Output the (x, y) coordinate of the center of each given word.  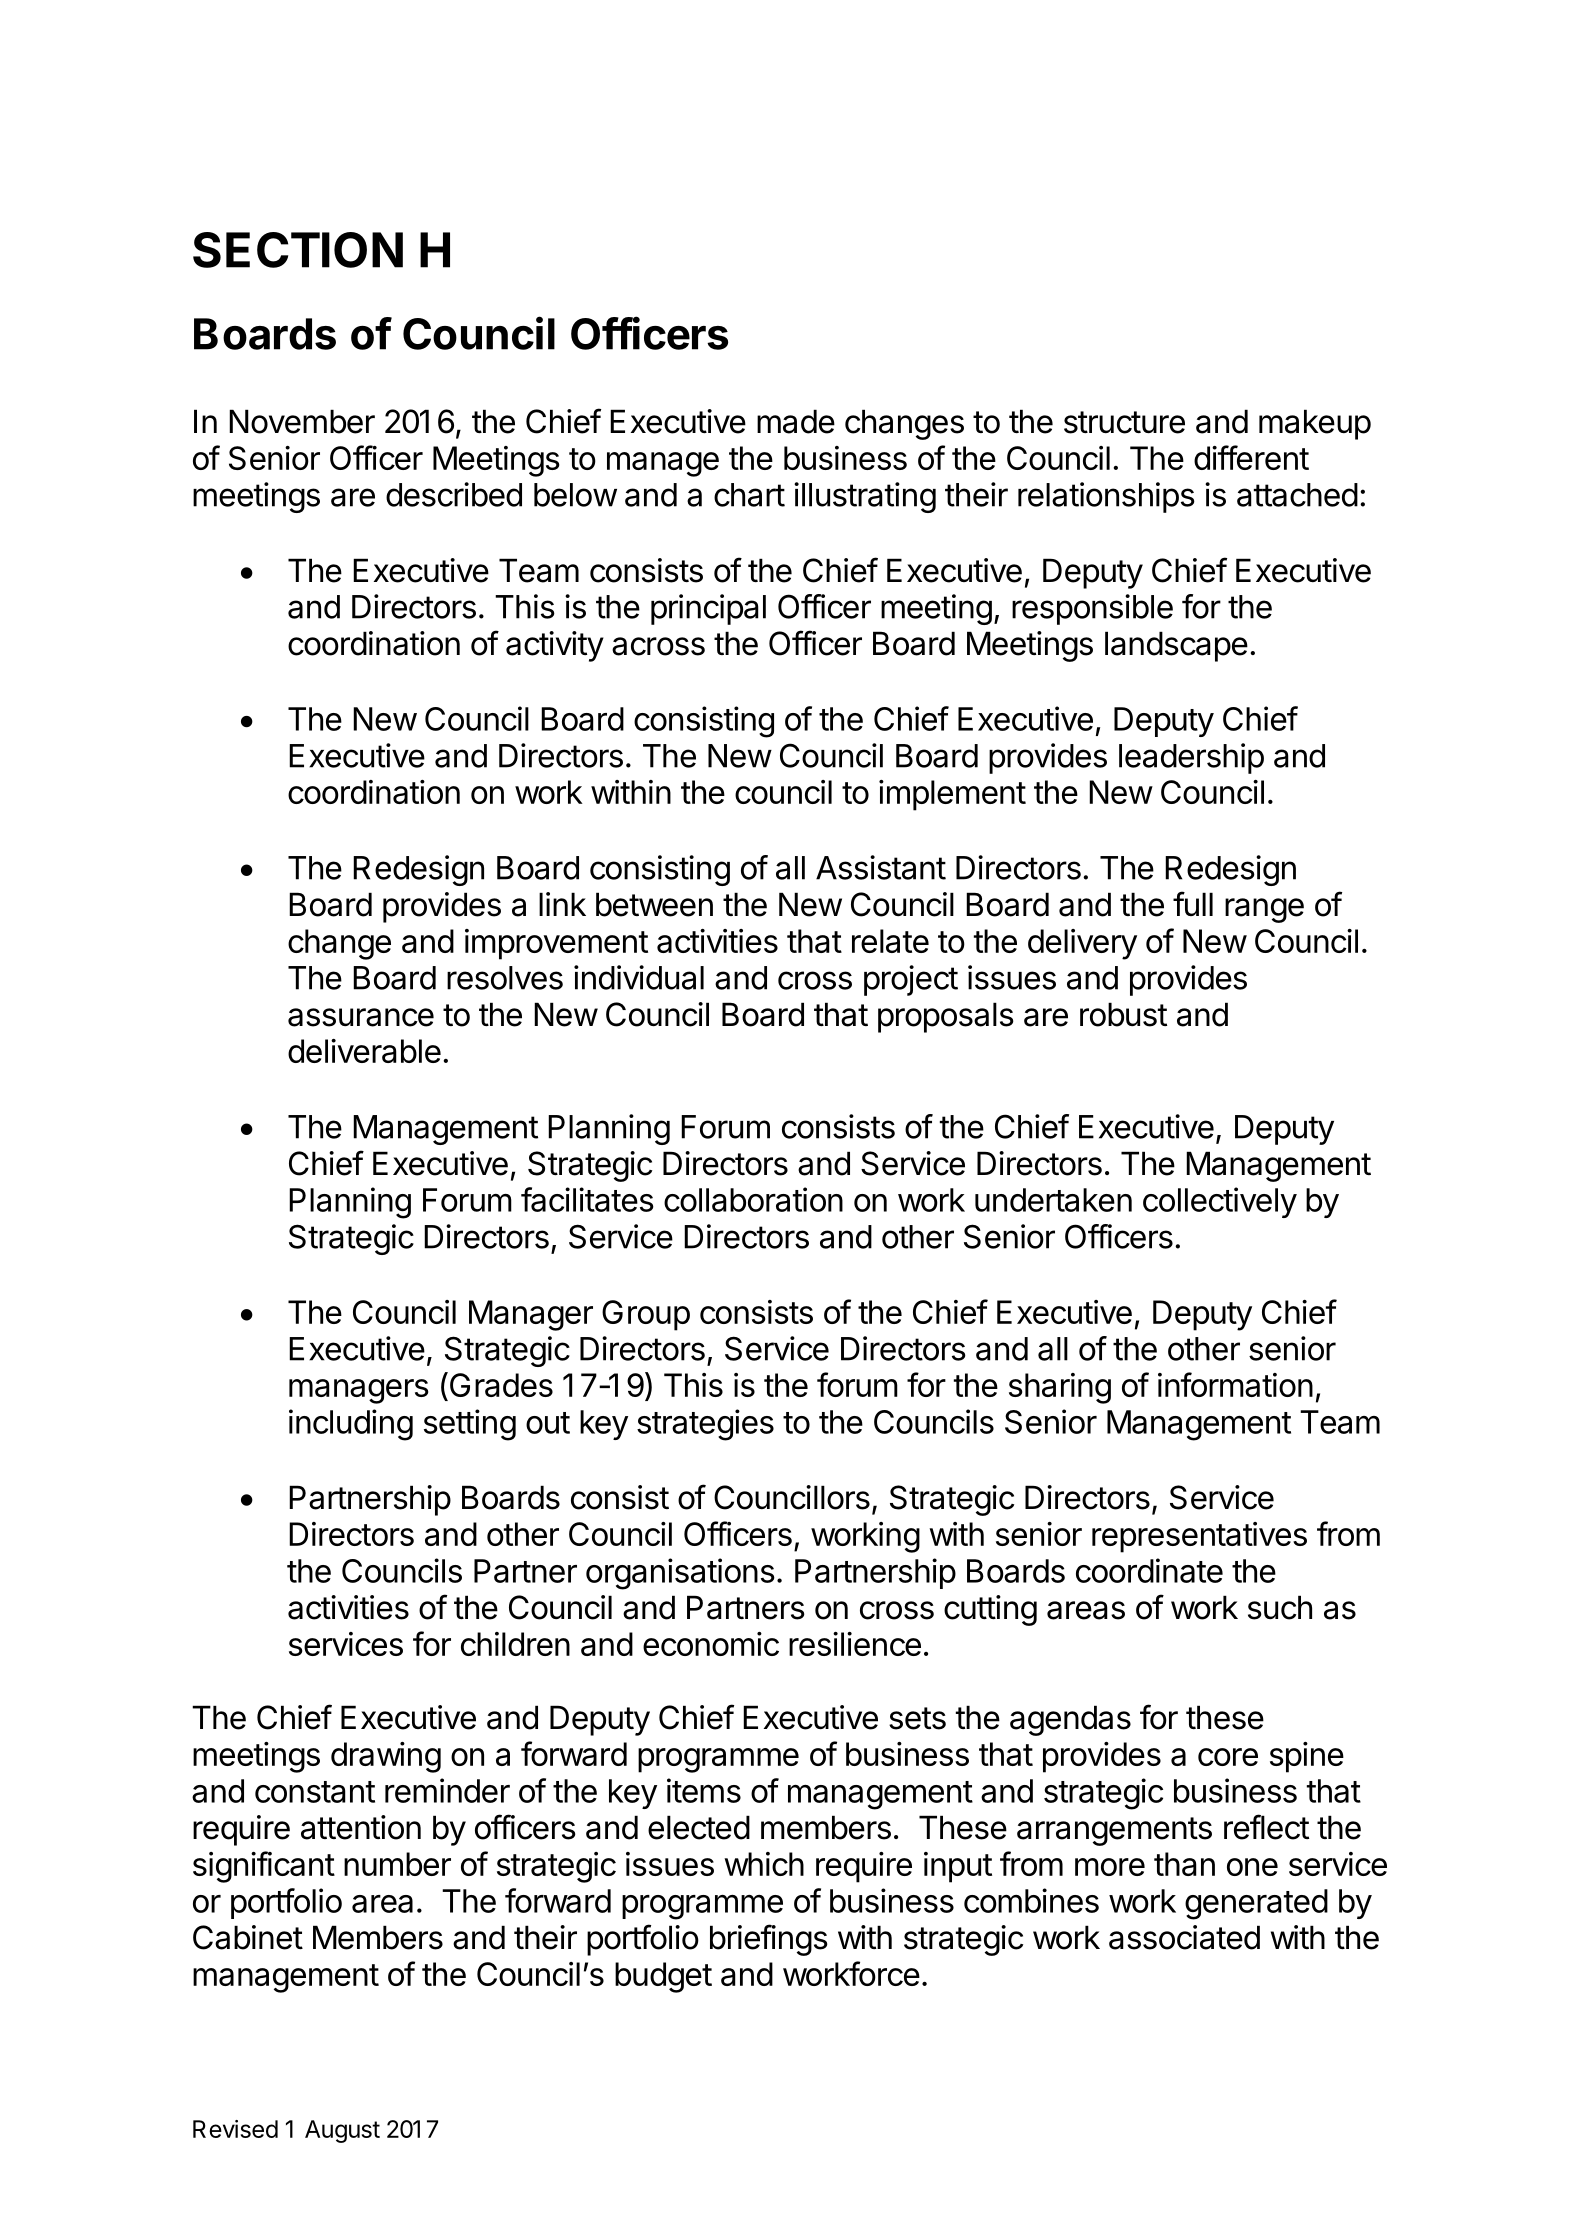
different (1251, 457)
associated (1184, 1937)
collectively (1220, 1202)
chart (749, 495)
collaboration (753, 1199)
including (351, 1425)
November (302, 421)
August (342, 2131)
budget (663, 1977)
